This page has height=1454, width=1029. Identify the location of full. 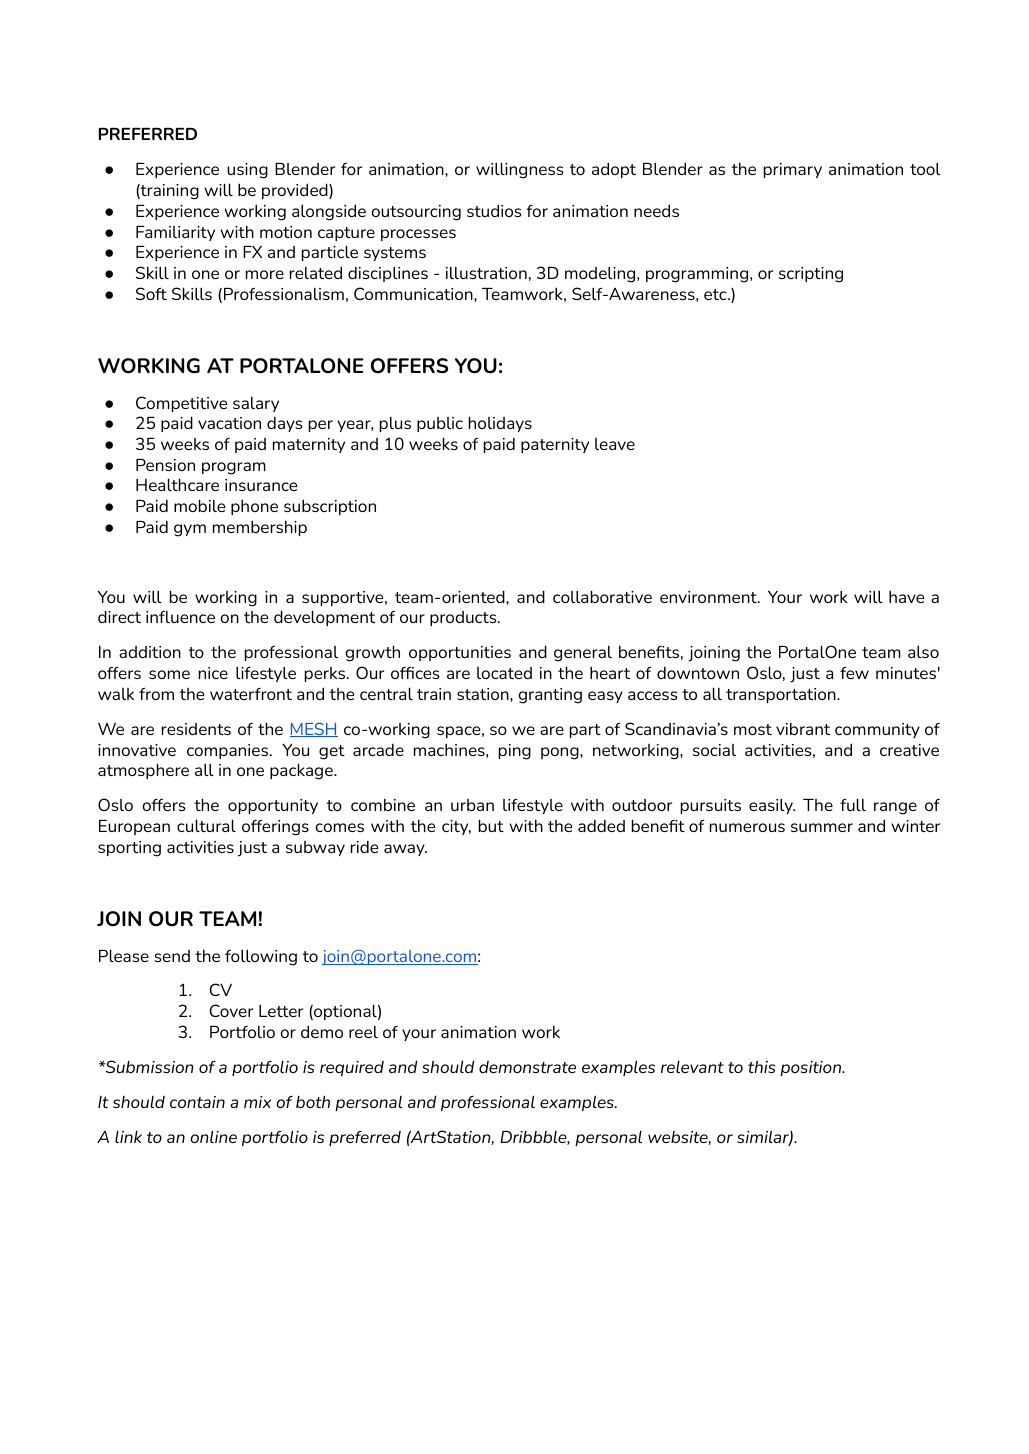
(853, 804).
